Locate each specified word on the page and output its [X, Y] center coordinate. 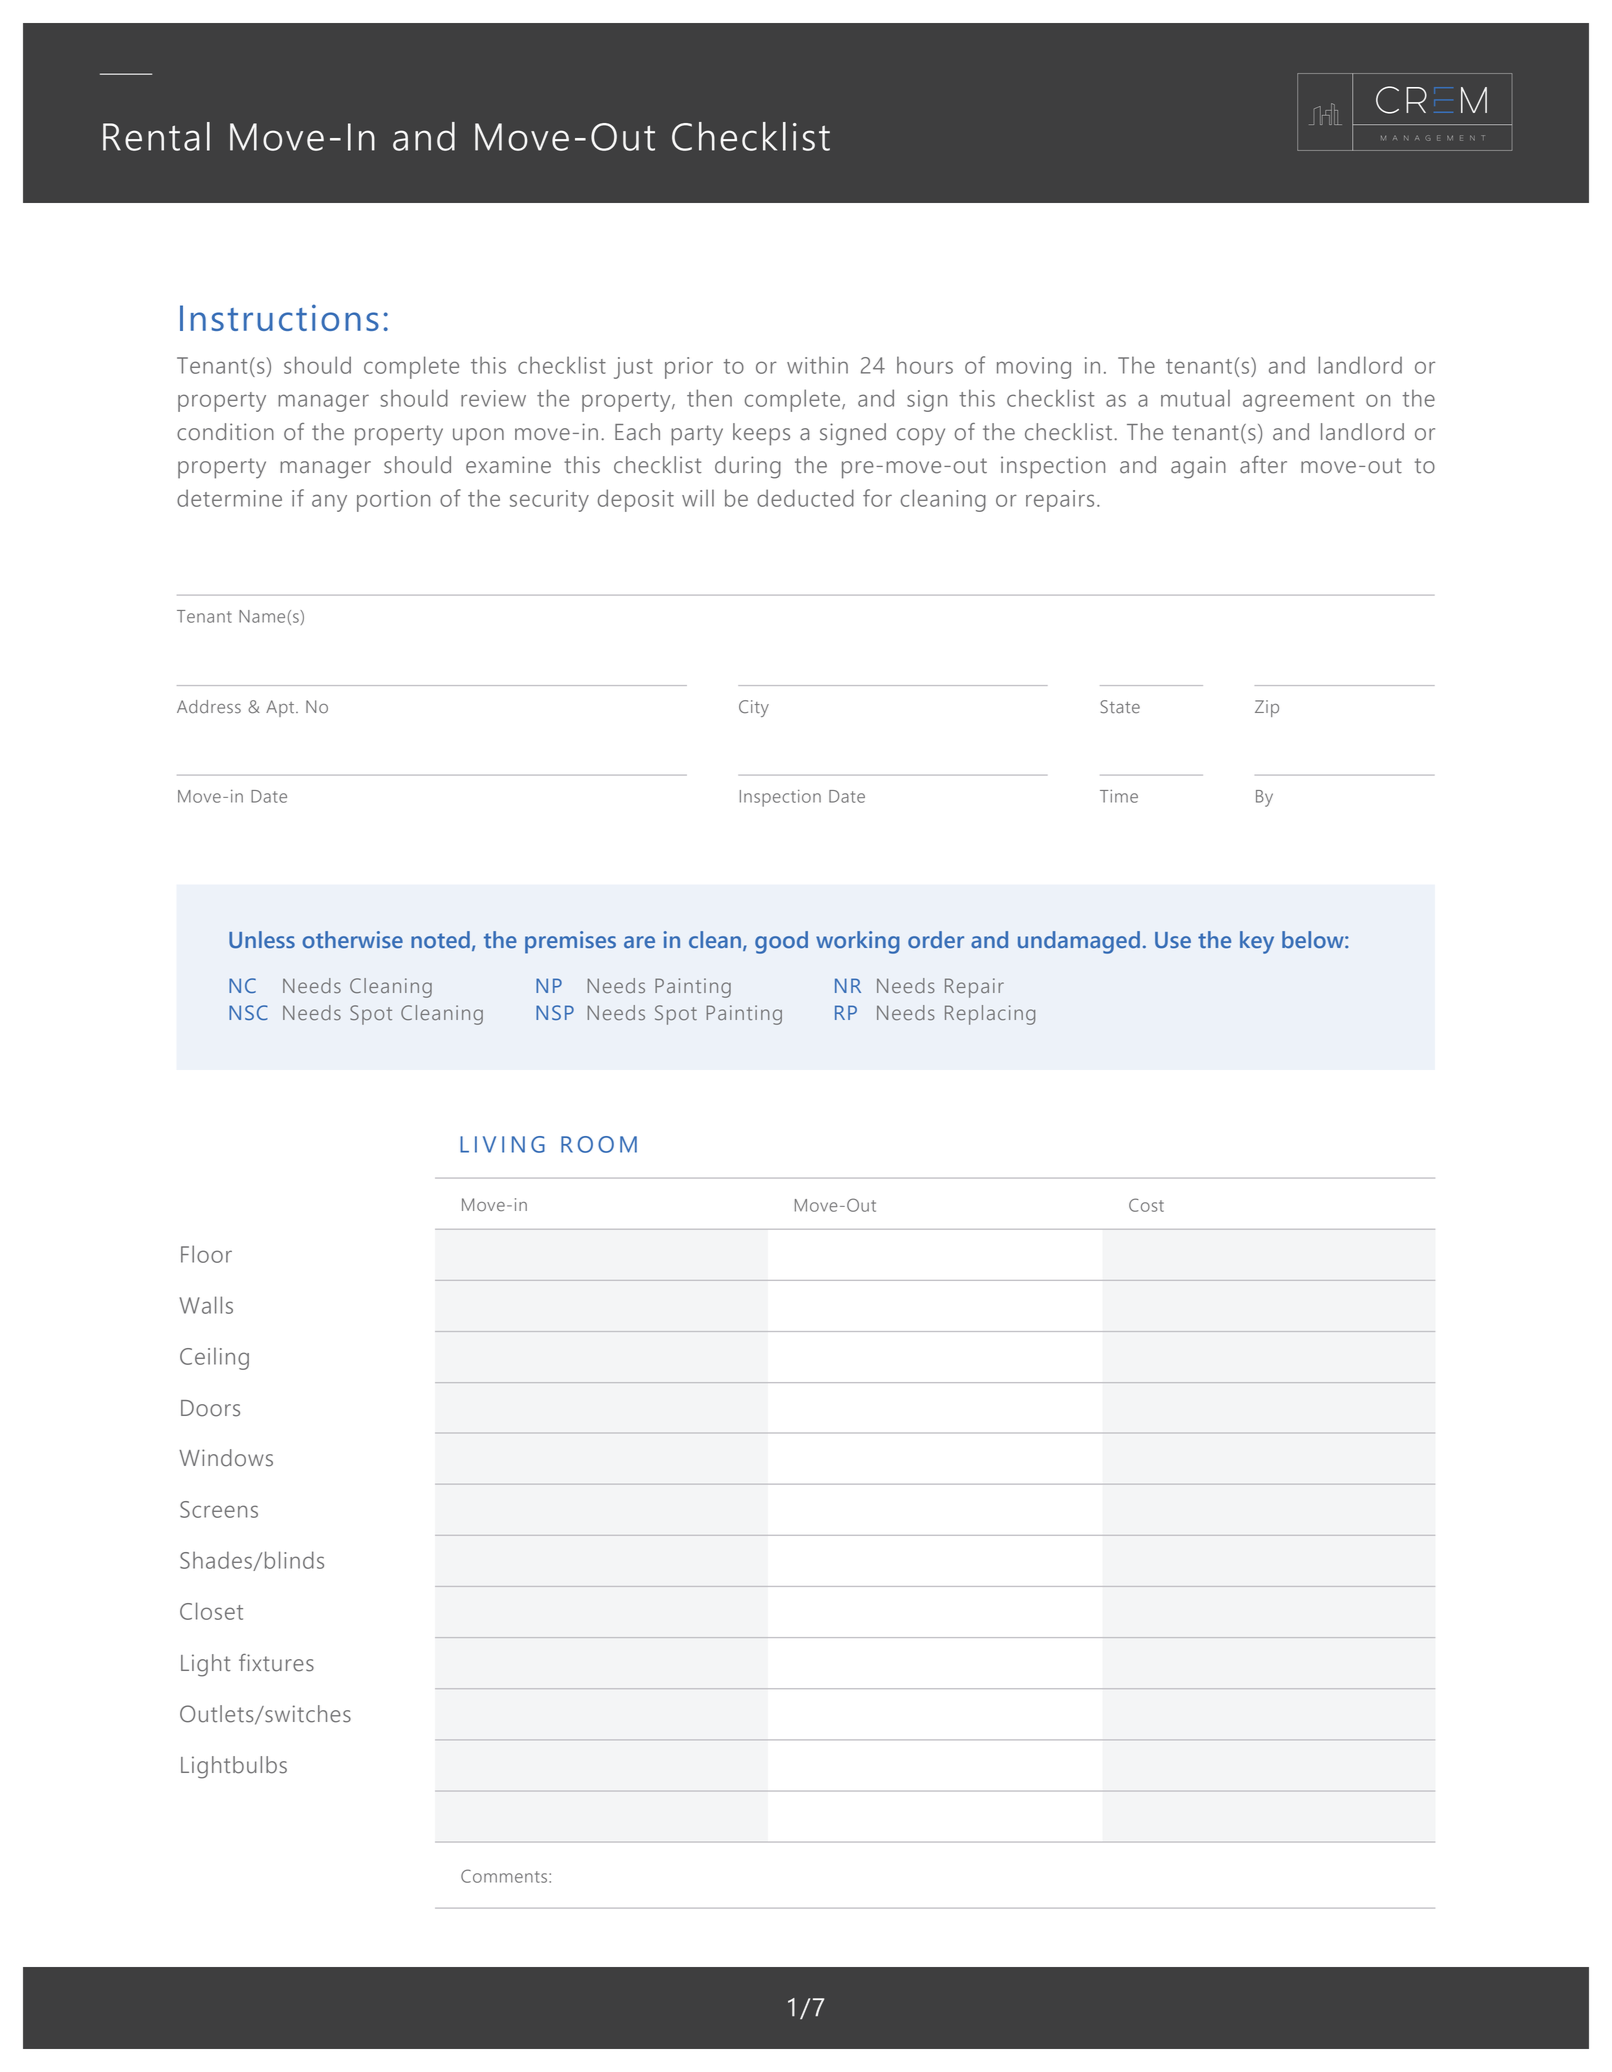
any [329, 503]
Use [1173, 940]
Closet [211, 1611]
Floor [206, 1254]
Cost [1146, 1205]
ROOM [599, 1144]
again [1198, 467]
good [781, 942]
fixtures [276, 1663]
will [698, 498]
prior [689, 368]
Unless [262, 939]
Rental [156, 136]
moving [1034, 368]
